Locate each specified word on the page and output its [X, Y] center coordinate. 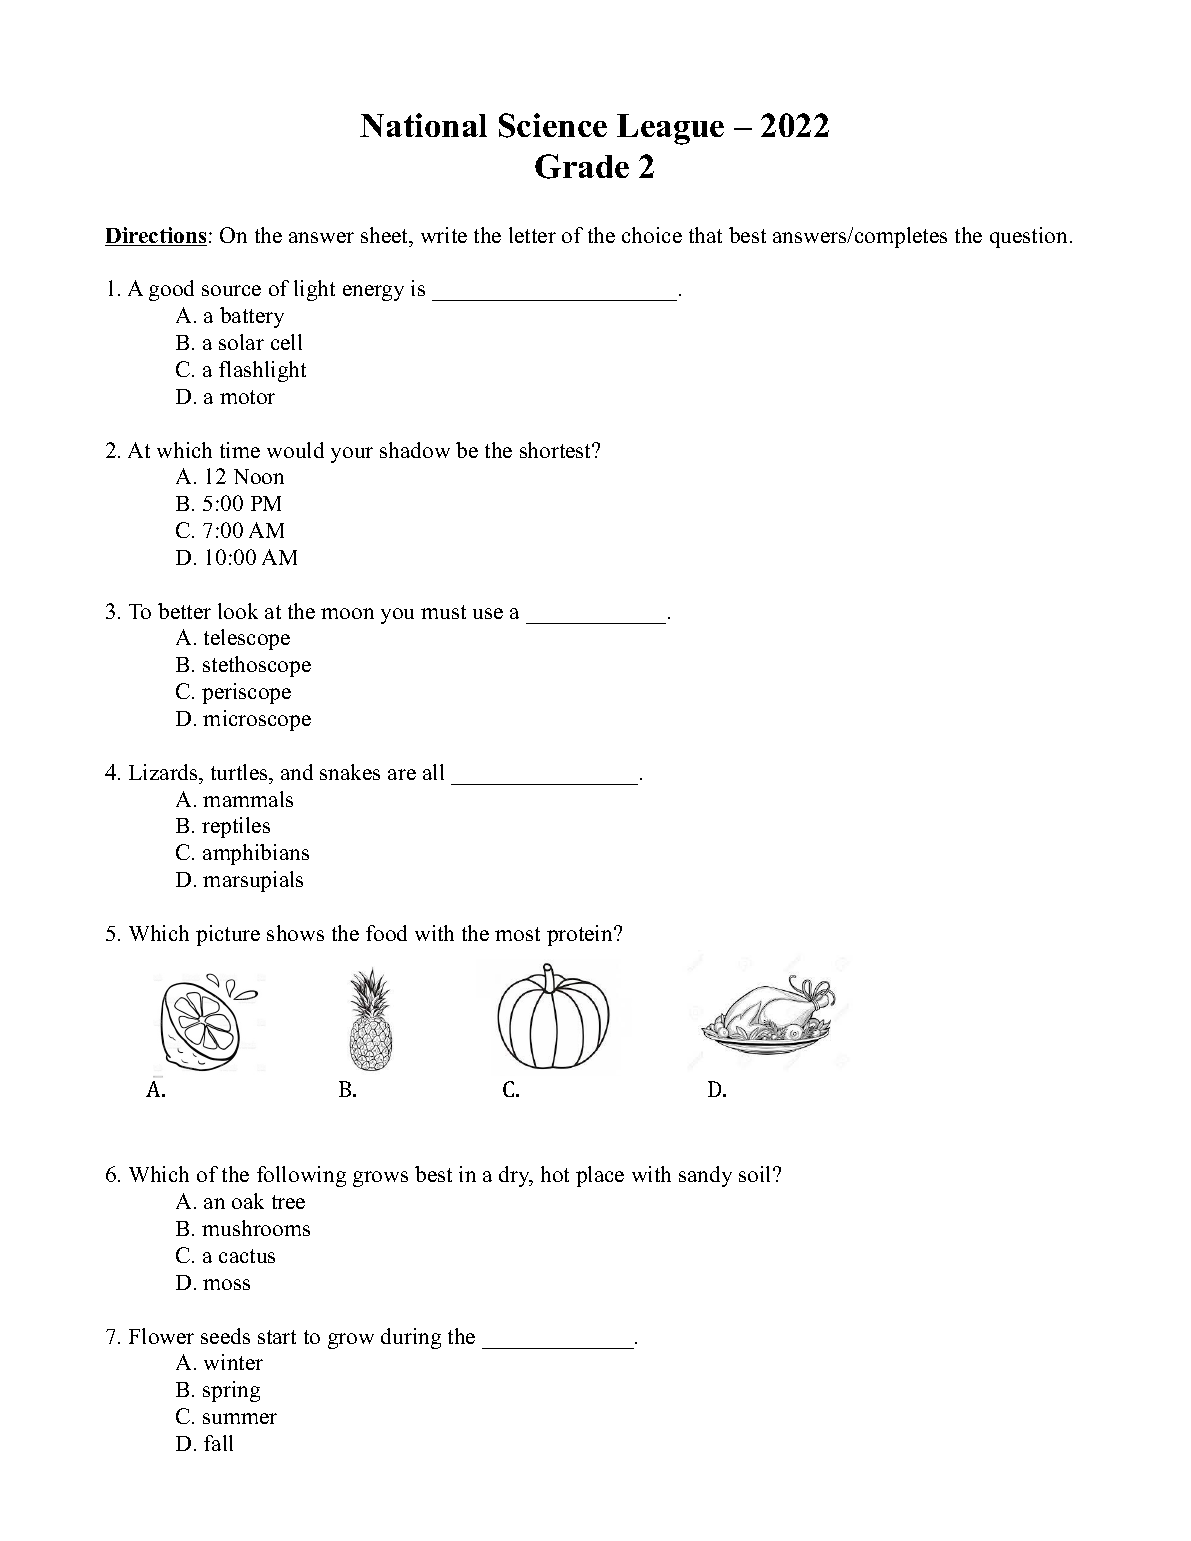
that [705, 235]
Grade [582, 166]
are [402, 774]
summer [240, 1418]
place [600, 1176]
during [411, 1338]
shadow [415, 450]
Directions [156, 236]
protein [581, 935]
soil [756, 1174]
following [301, 1176]
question [1028, 237]
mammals [248, 799]
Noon [259, 476]
